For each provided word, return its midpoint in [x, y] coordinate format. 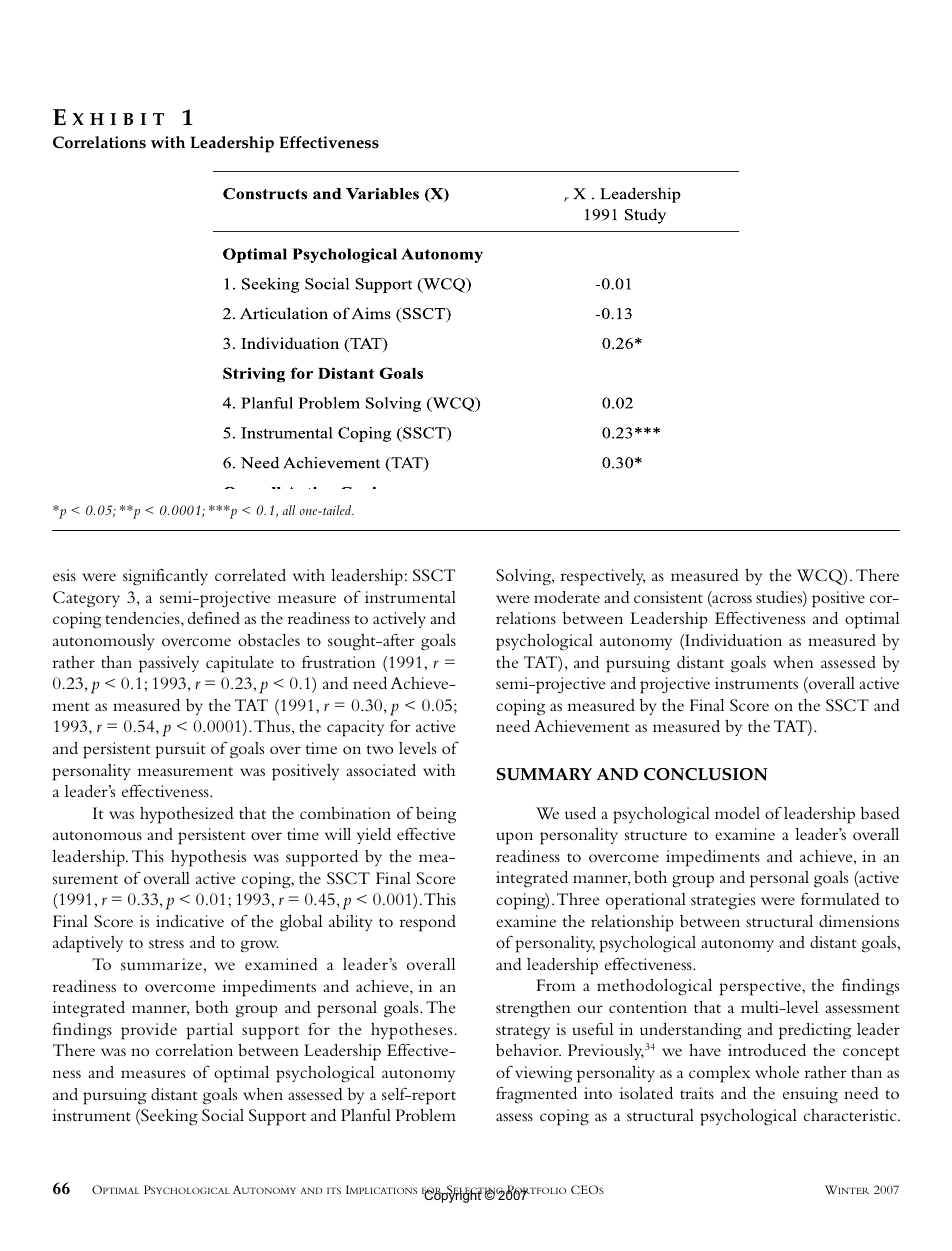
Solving [524, 577]
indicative [190, 921]
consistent [668, 597]
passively [169, 664]
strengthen [533, 1009]
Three [578, 899]
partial [210, 1031]
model [737, 813]
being [436, 815]
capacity [355, 728]
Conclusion [706, 774]
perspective [761, 987]
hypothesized [187, 815]
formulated [840, 899]
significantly [165, 577]
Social [223, 1115]
